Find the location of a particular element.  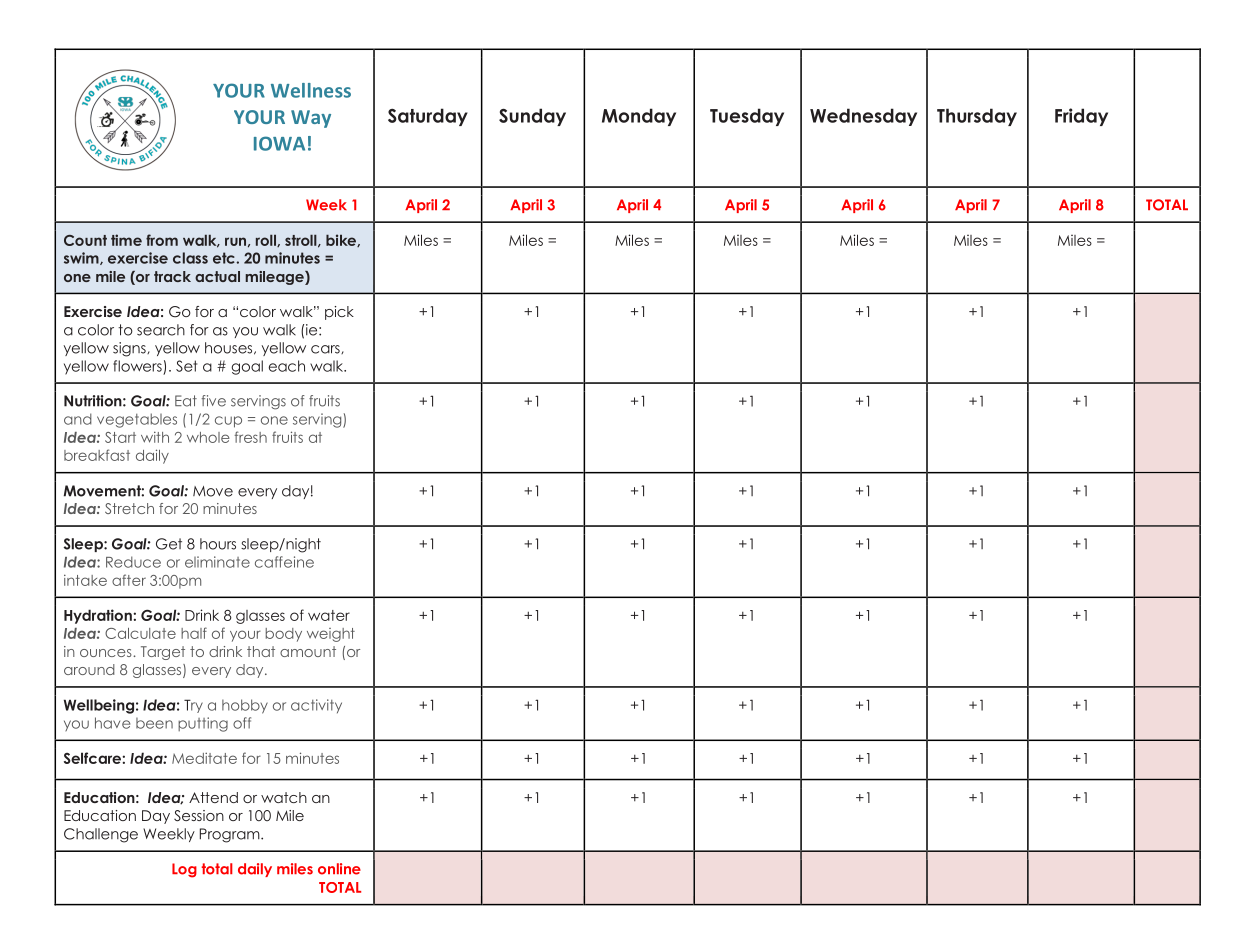

fresh is located at coordinates (251, 437).
